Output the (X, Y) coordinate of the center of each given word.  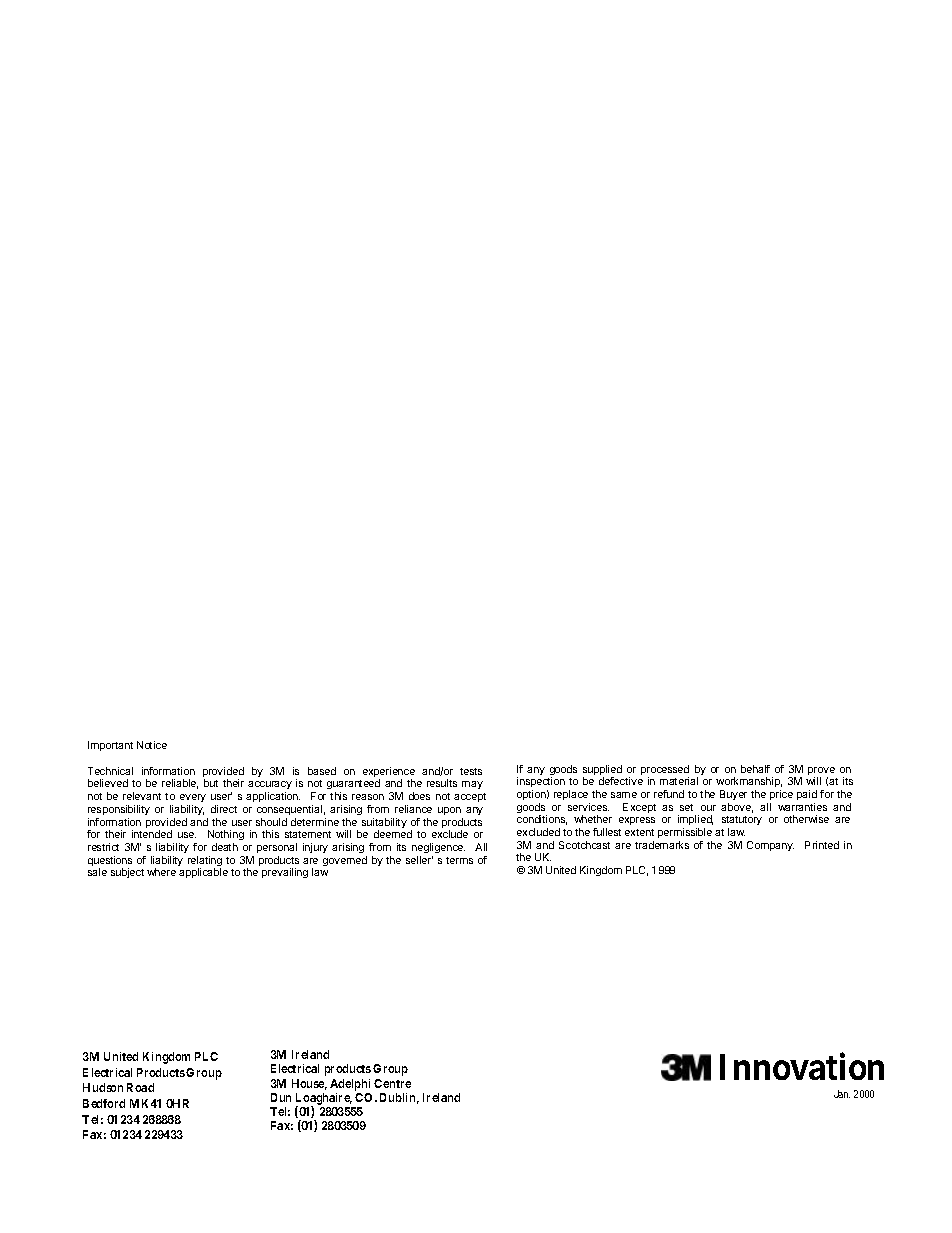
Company (770, 846)
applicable (203, 873)
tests (471, 771)
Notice (152, 745)
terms (459, 860)
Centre (392, 1083)
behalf (755, 769)
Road (140, 1087)
